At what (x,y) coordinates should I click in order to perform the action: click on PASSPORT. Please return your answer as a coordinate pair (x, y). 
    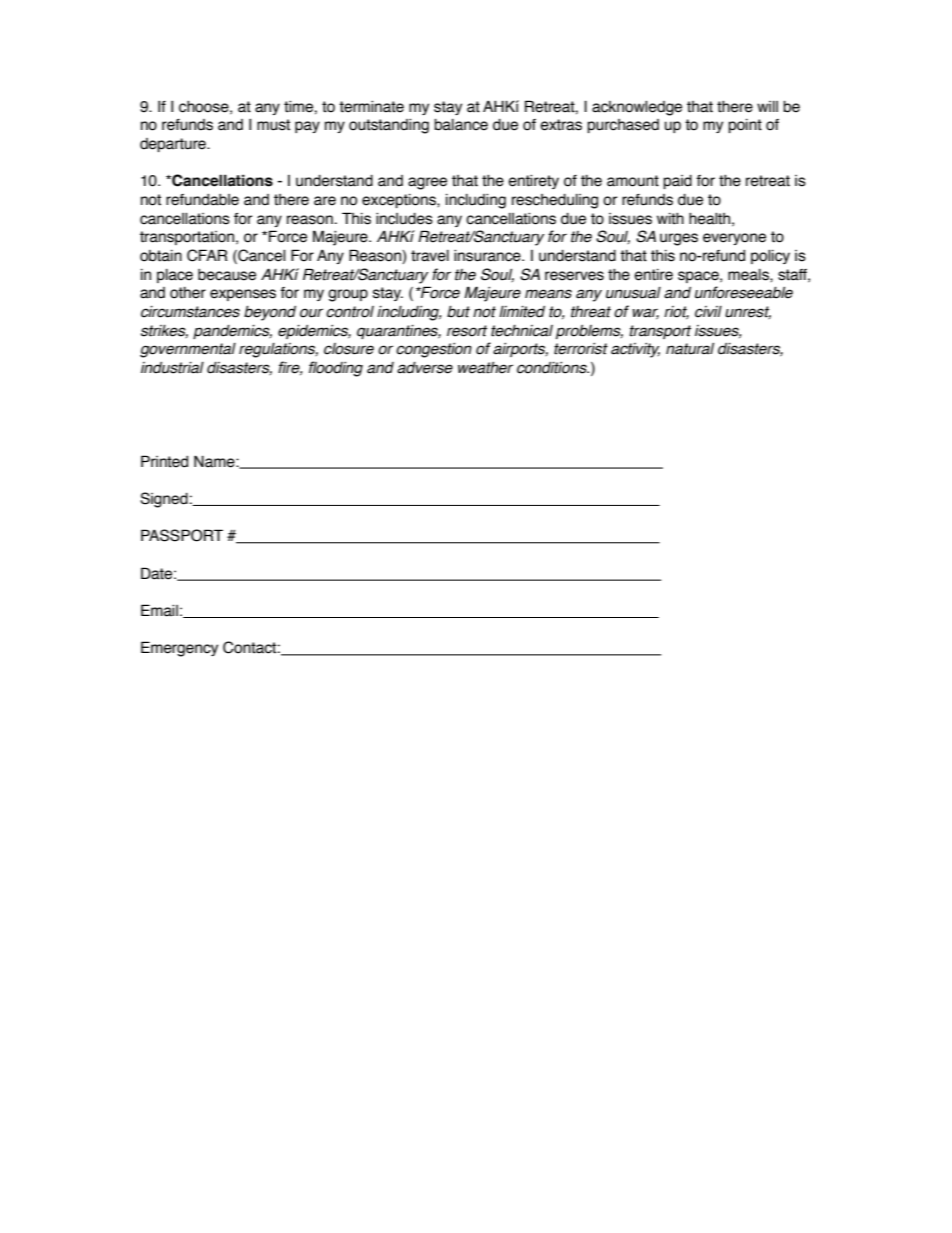
    Looking at the image, I should click on (182, 535).
